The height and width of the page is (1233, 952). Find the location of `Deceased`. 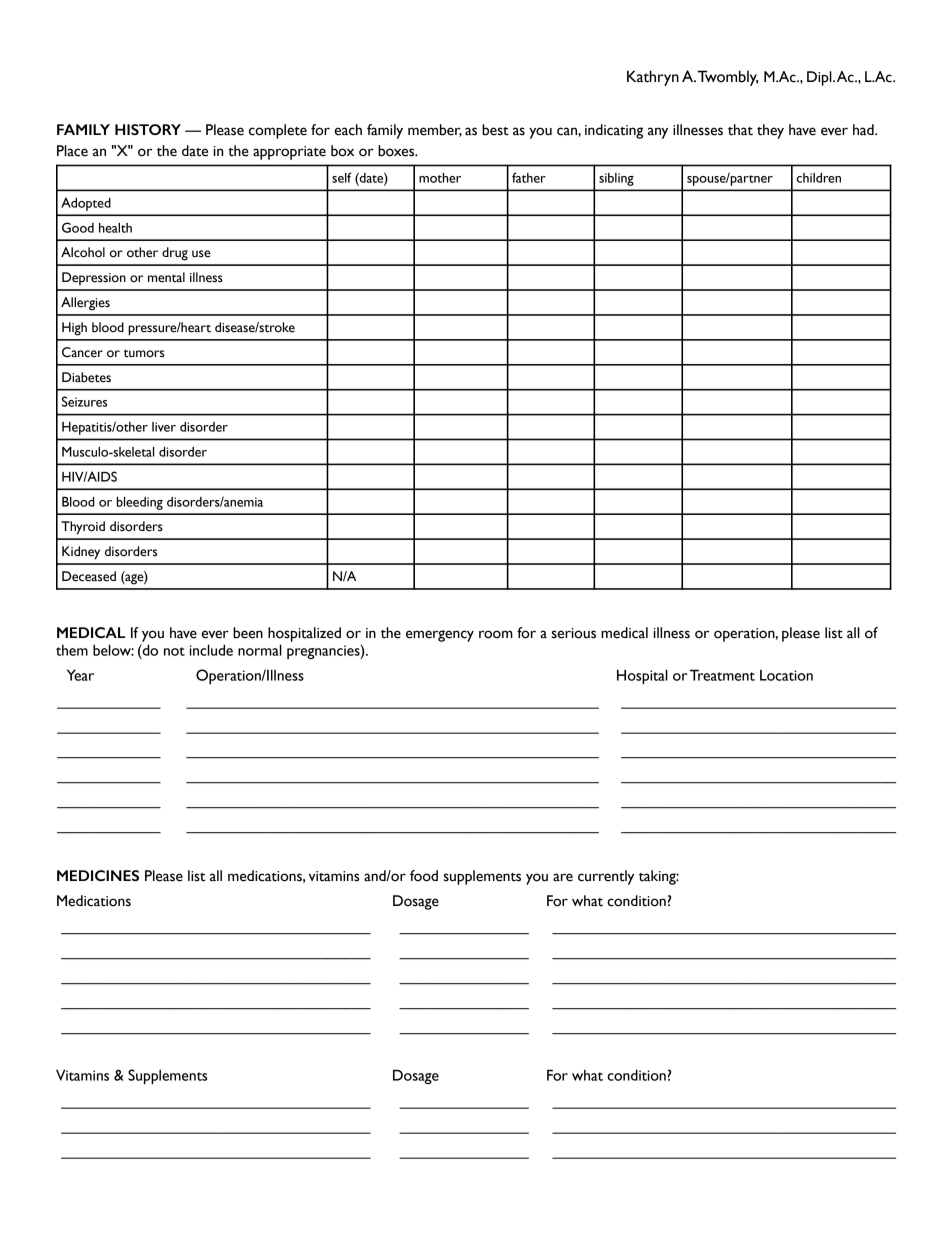

Deceased is located at coordinates (89, 576).
